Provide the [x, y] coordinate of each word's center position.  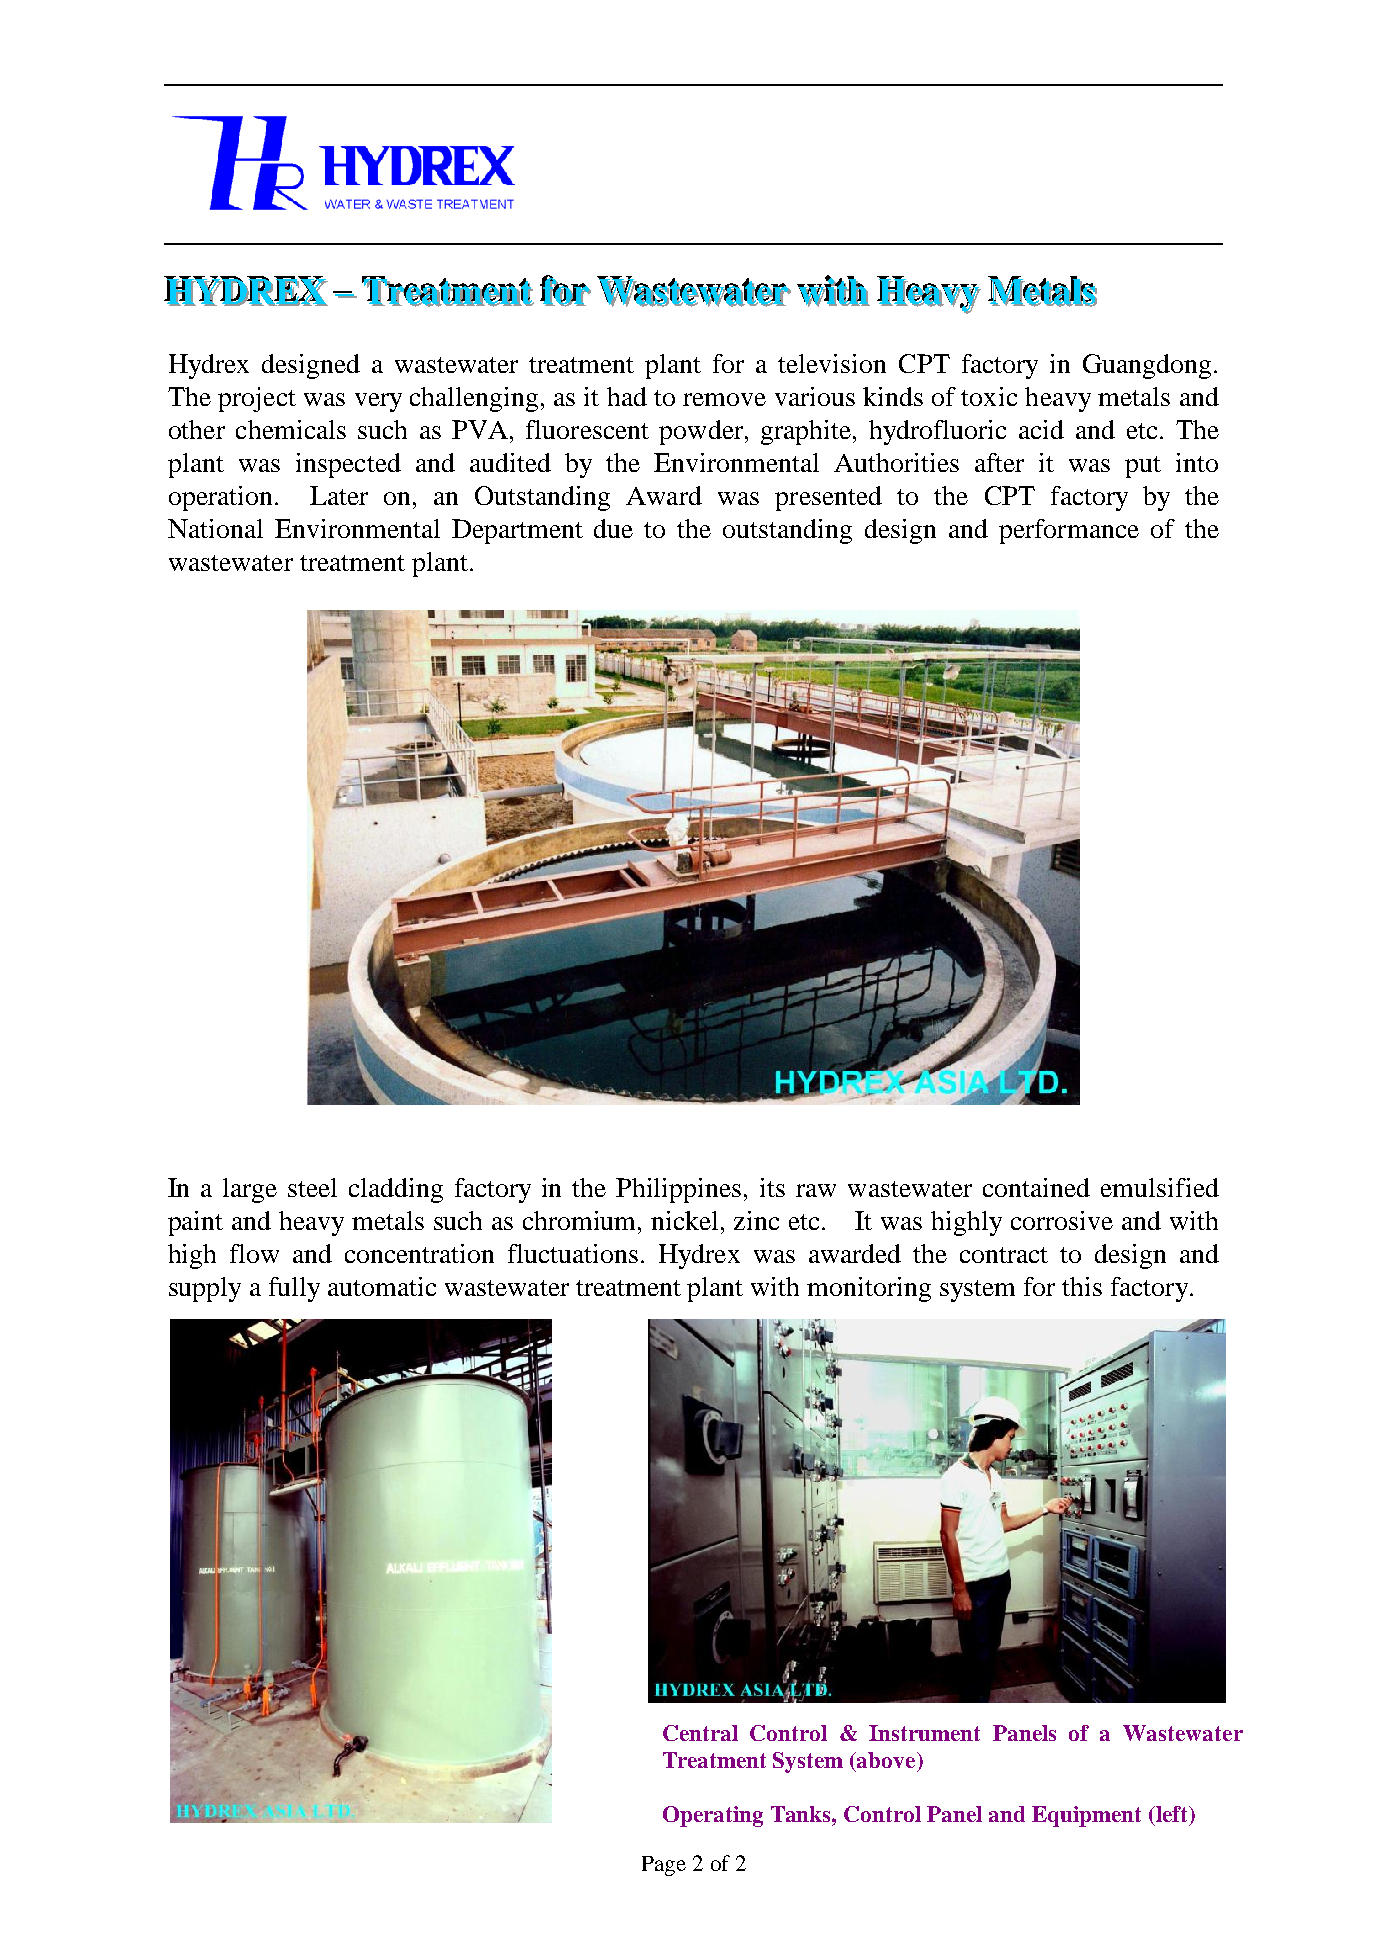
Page [664, 1866]
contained [1036, 1187]
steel [312, 1187]
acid [1041, 429]
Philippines [678, 1190]
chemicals [291, 429]
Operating [713, 1816]
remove [724, 399]
